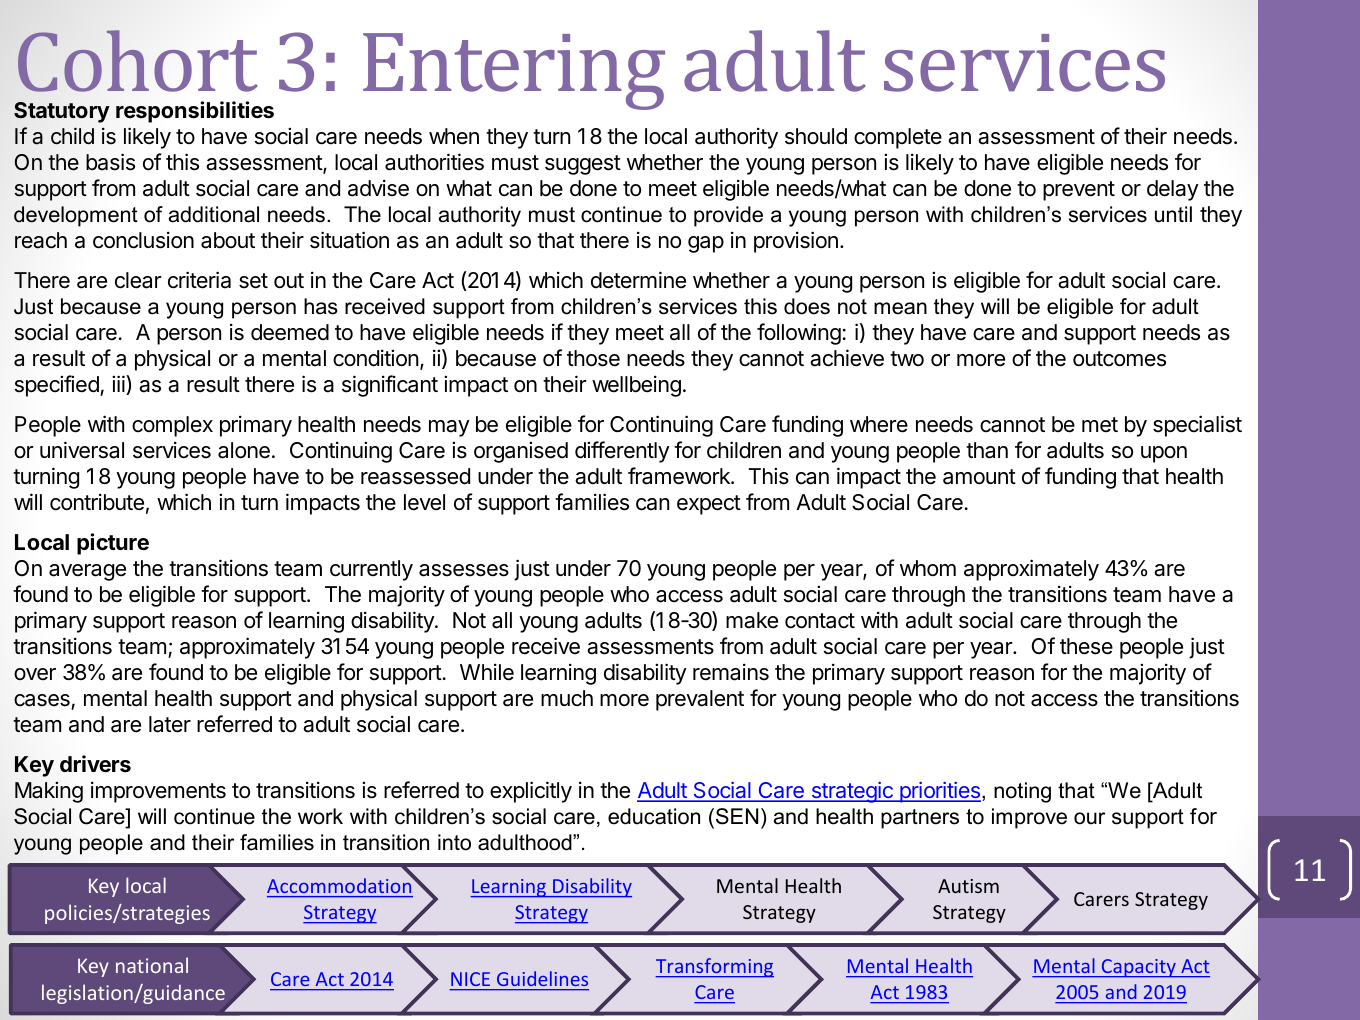 Image resolution: width=1360 pixels, height=1020 pixels. Describe the element at coordinates (714, 968) in the screenshot. I see `Transforming` at that location.
